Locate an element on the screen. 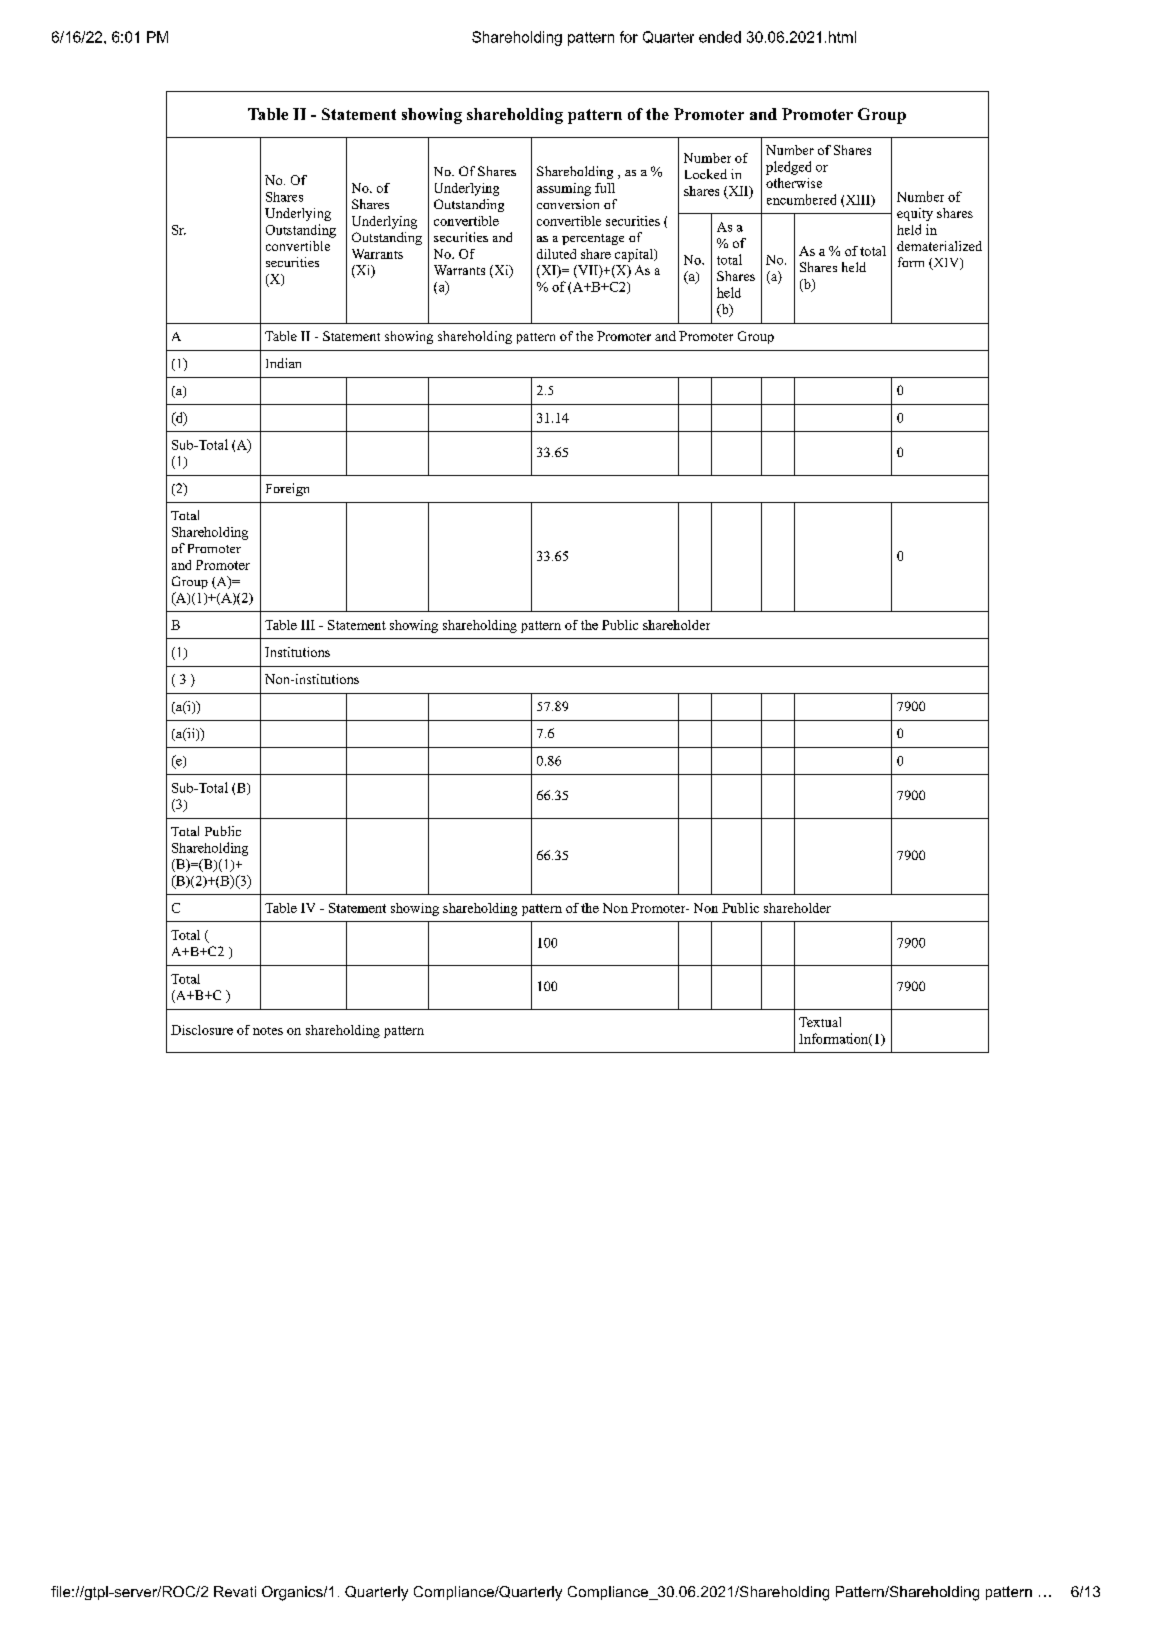  XIV is located at coordinates (946, 264).
